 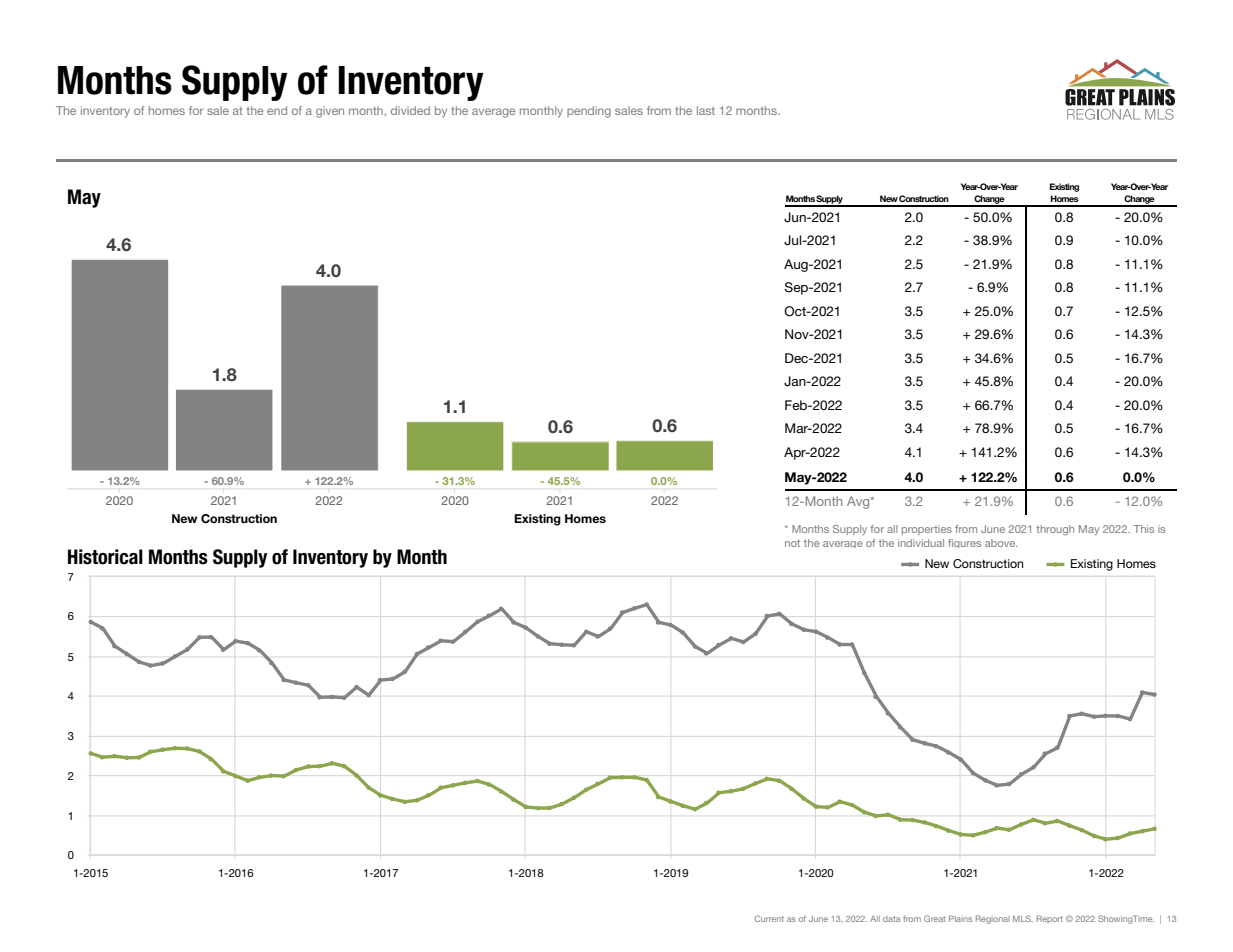 I want to click on Historical, so click(x=105, y=557).
